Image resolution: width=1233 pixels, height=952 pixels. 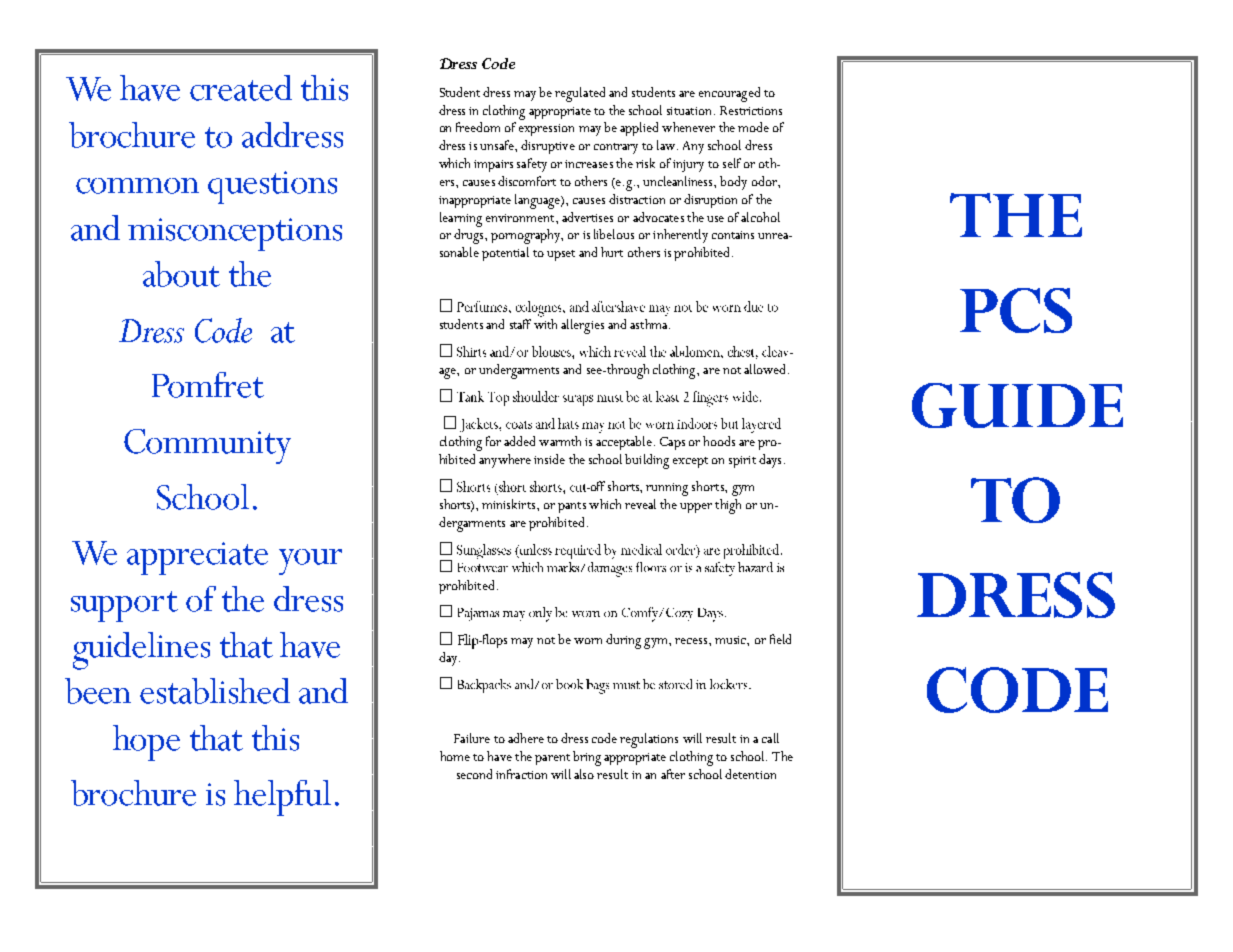 I want to click on Restrictions, so click(x=751, y=110).
